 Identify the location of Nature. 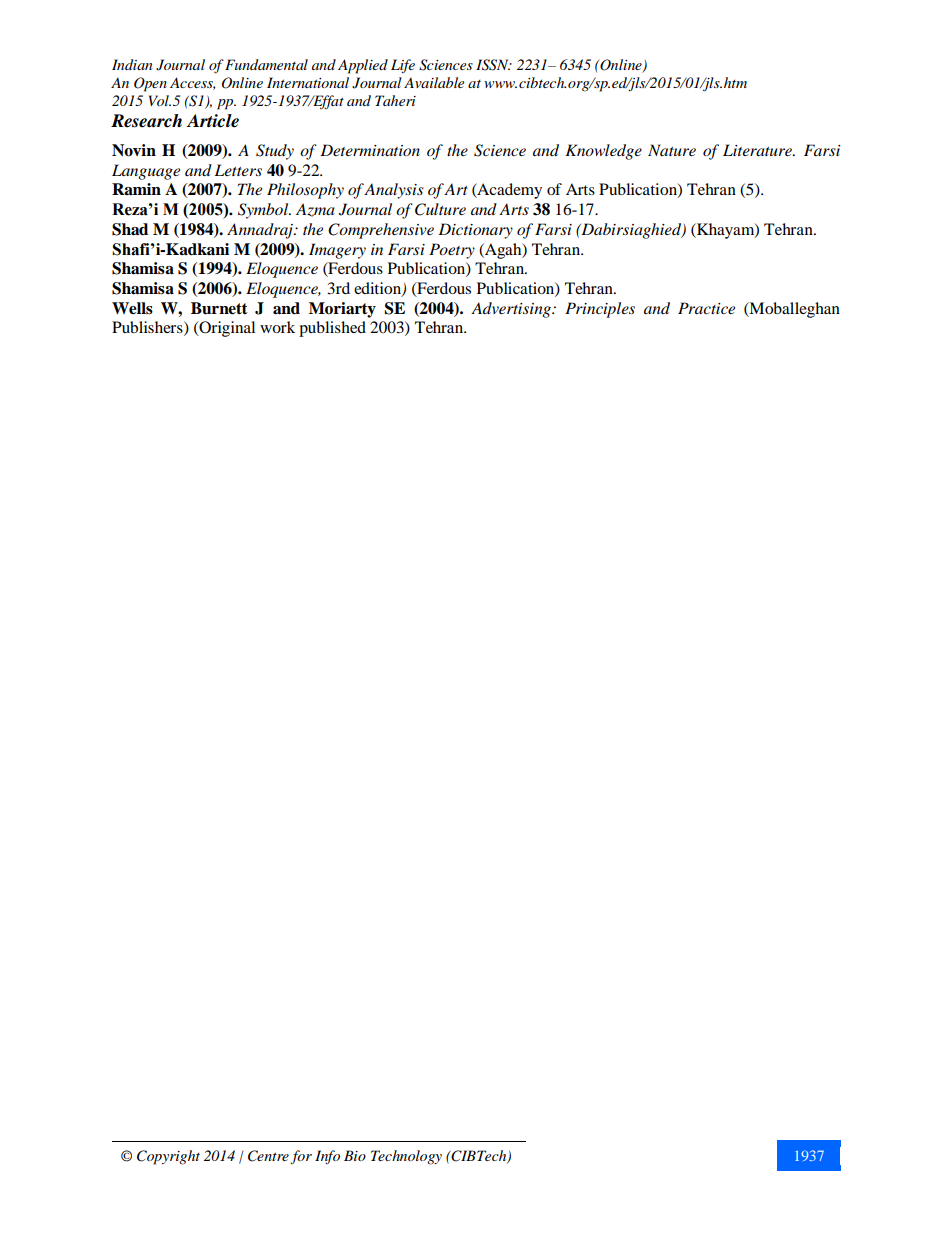
(672, 150).
